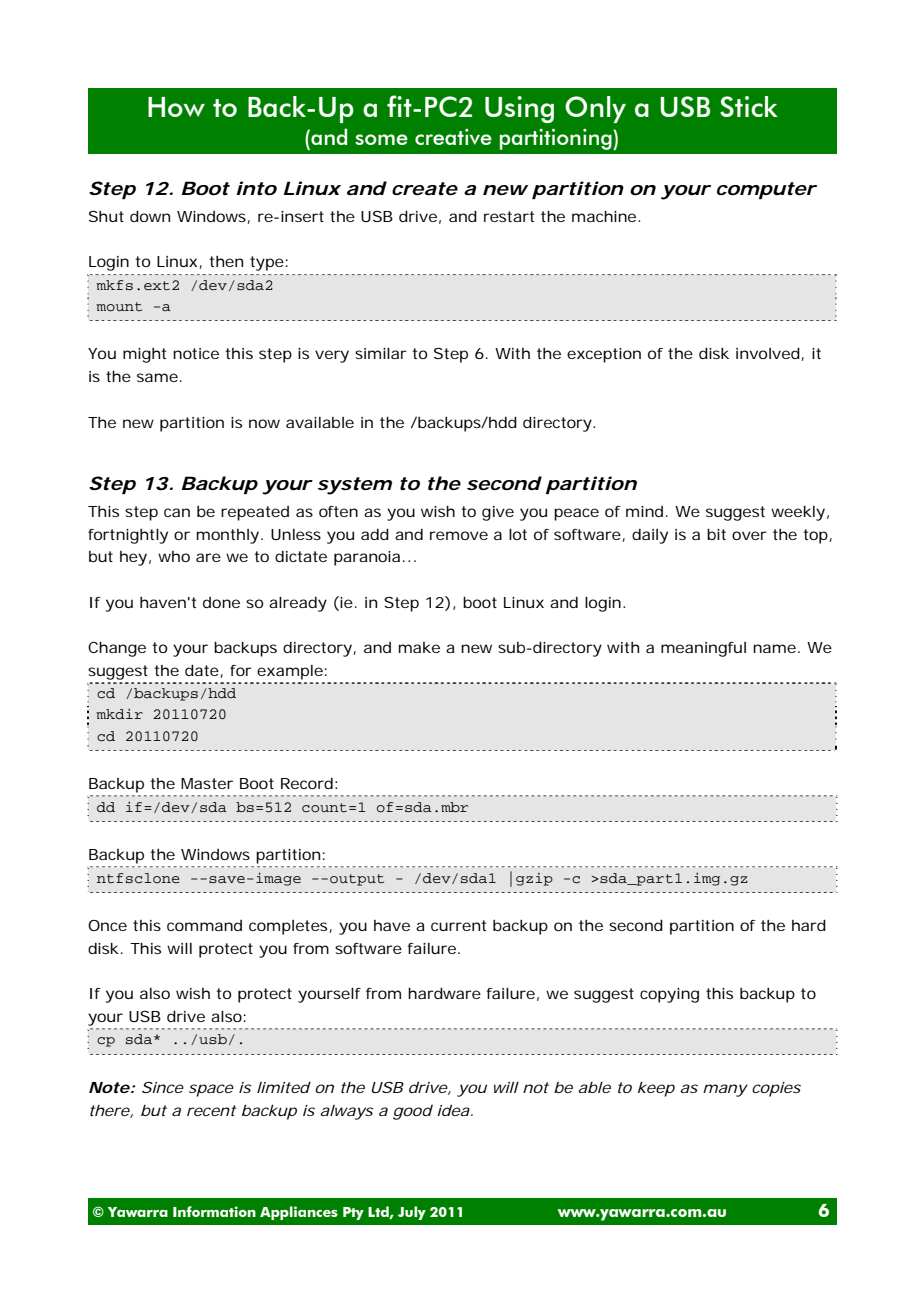 The width and height of the screenshot is (924, 1308). Describe the element at coordinates (703, 649) in the screenshot. I see `meaningful` at that location.
